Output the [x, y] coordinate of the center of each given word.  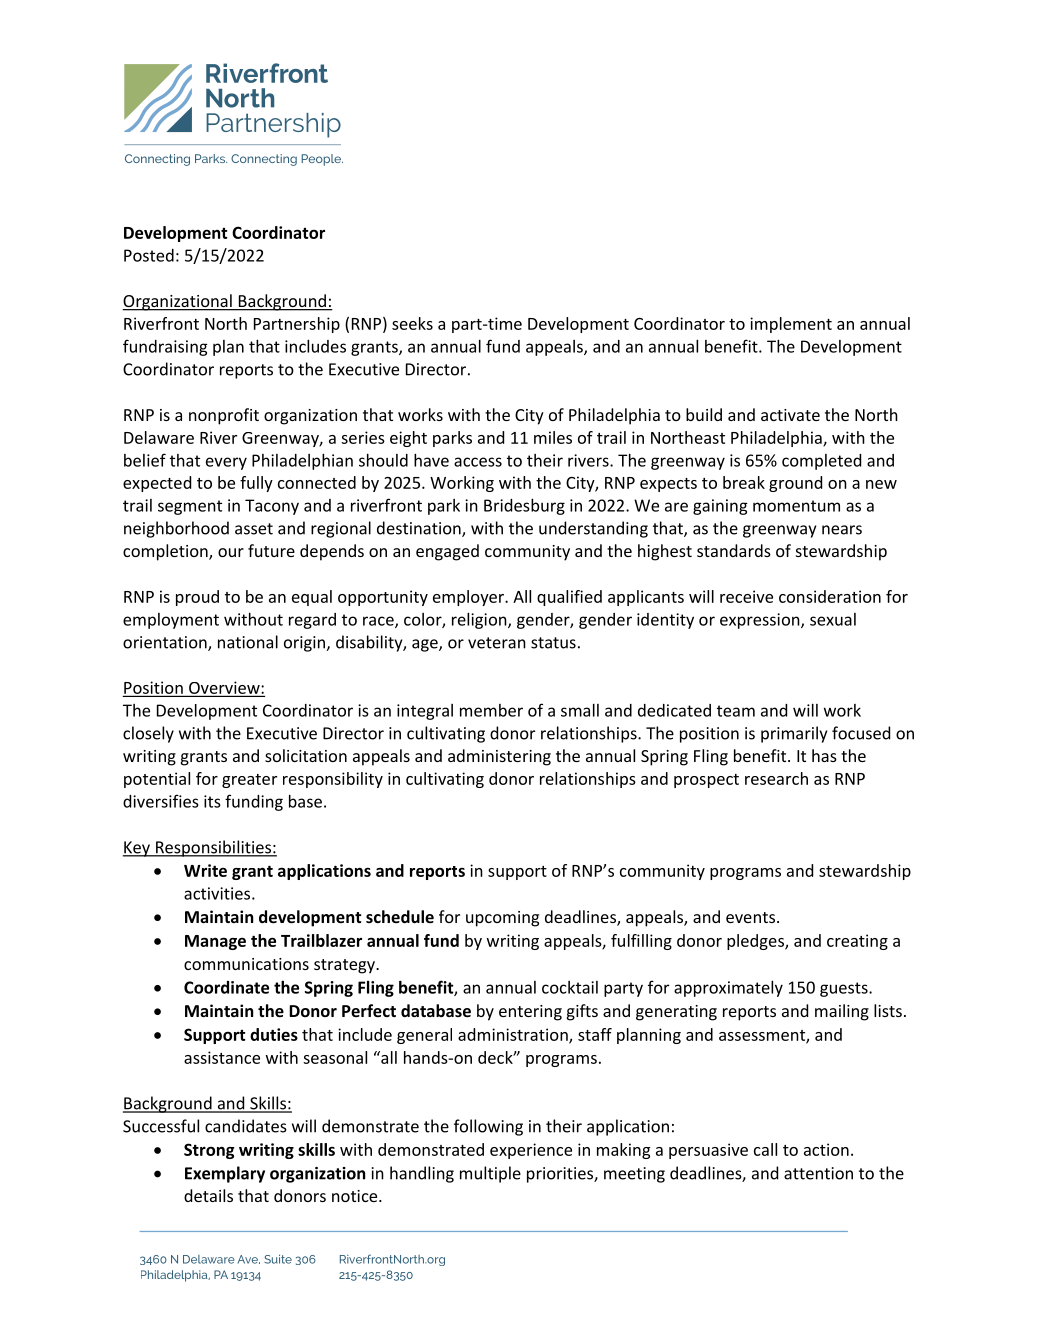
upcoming [502, 919]
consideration [830, 596]
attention [818, 1173]
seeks [412, 323]
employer [470, 598]
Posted [149, 255]
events [750, 917]
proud [197, 598]
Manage [215, 942]
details [208, 1195]
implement [791, 325]
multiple [490, 1174]
